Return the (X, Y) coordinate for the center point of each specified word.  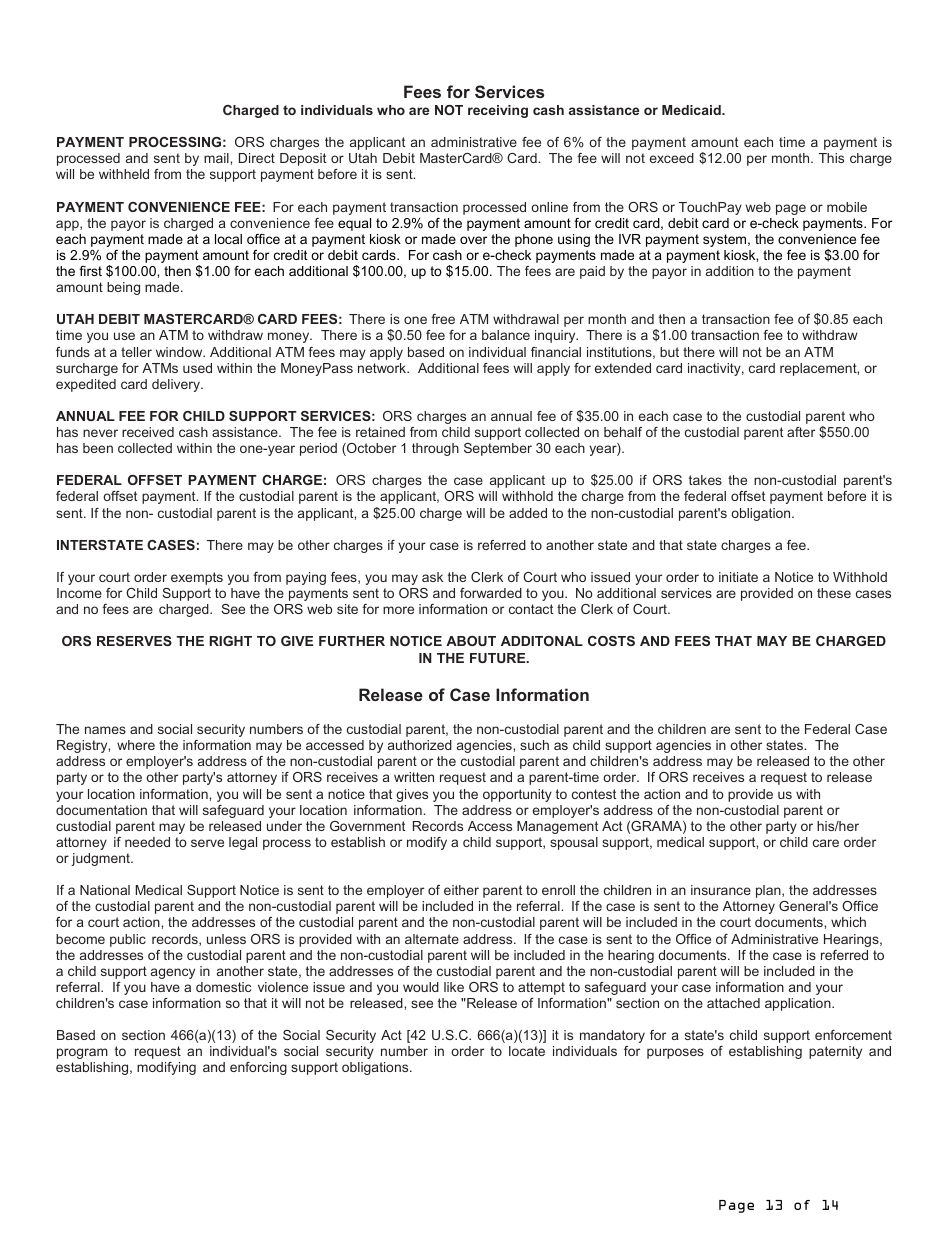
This (831, 158)
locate (527, 1051)
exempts (197, 578)
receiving (498, 111)
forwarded (491, 593)
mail (217, 158)
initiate (738, 577)
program (82, 1053)
